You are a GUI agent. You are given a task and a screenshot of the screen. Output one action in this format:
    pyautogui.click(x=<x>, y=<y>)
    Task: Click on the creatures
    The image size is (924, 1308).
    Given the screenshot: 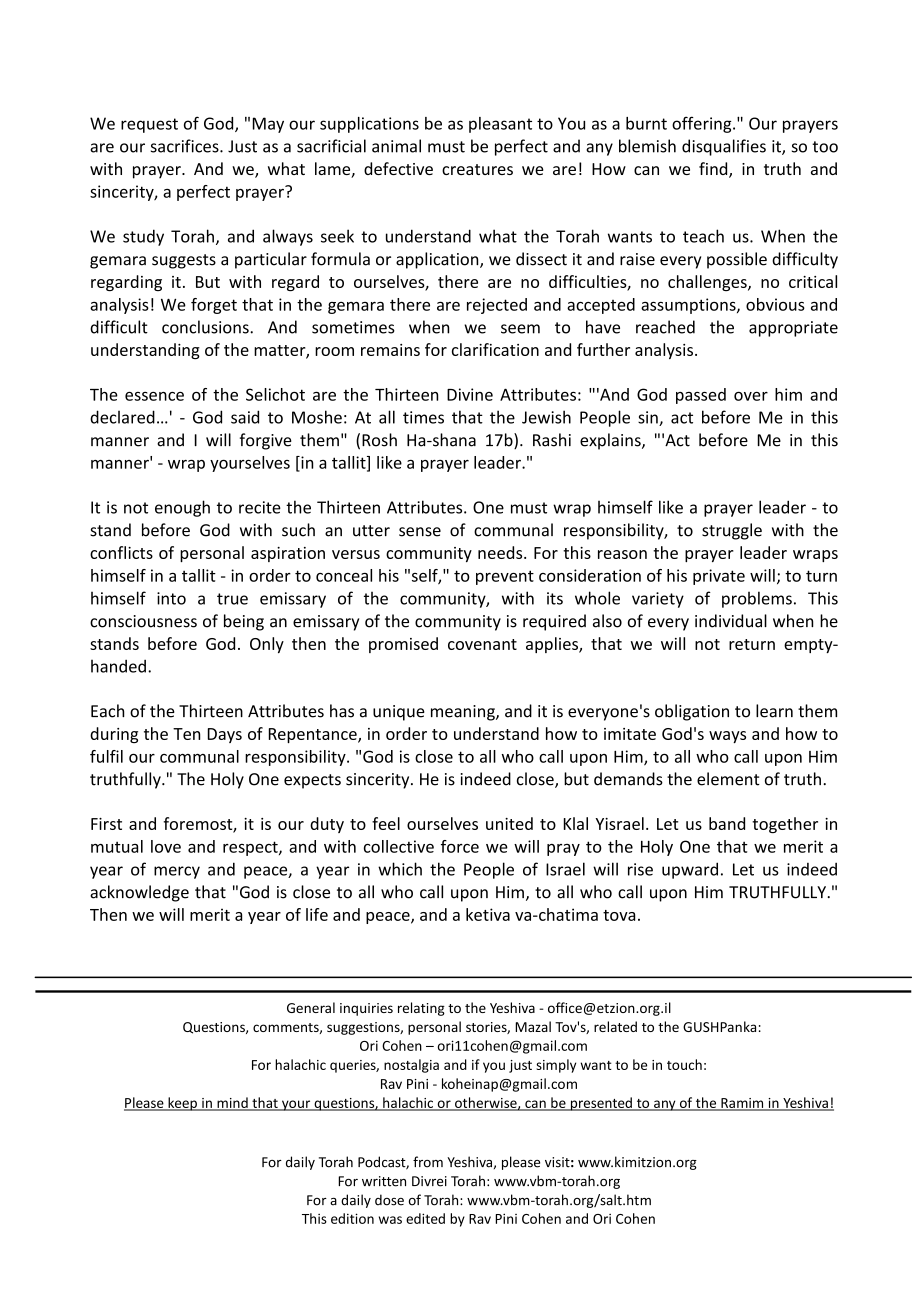 What is the action you would take?
    pyautogui.click(x=477, y=169)
